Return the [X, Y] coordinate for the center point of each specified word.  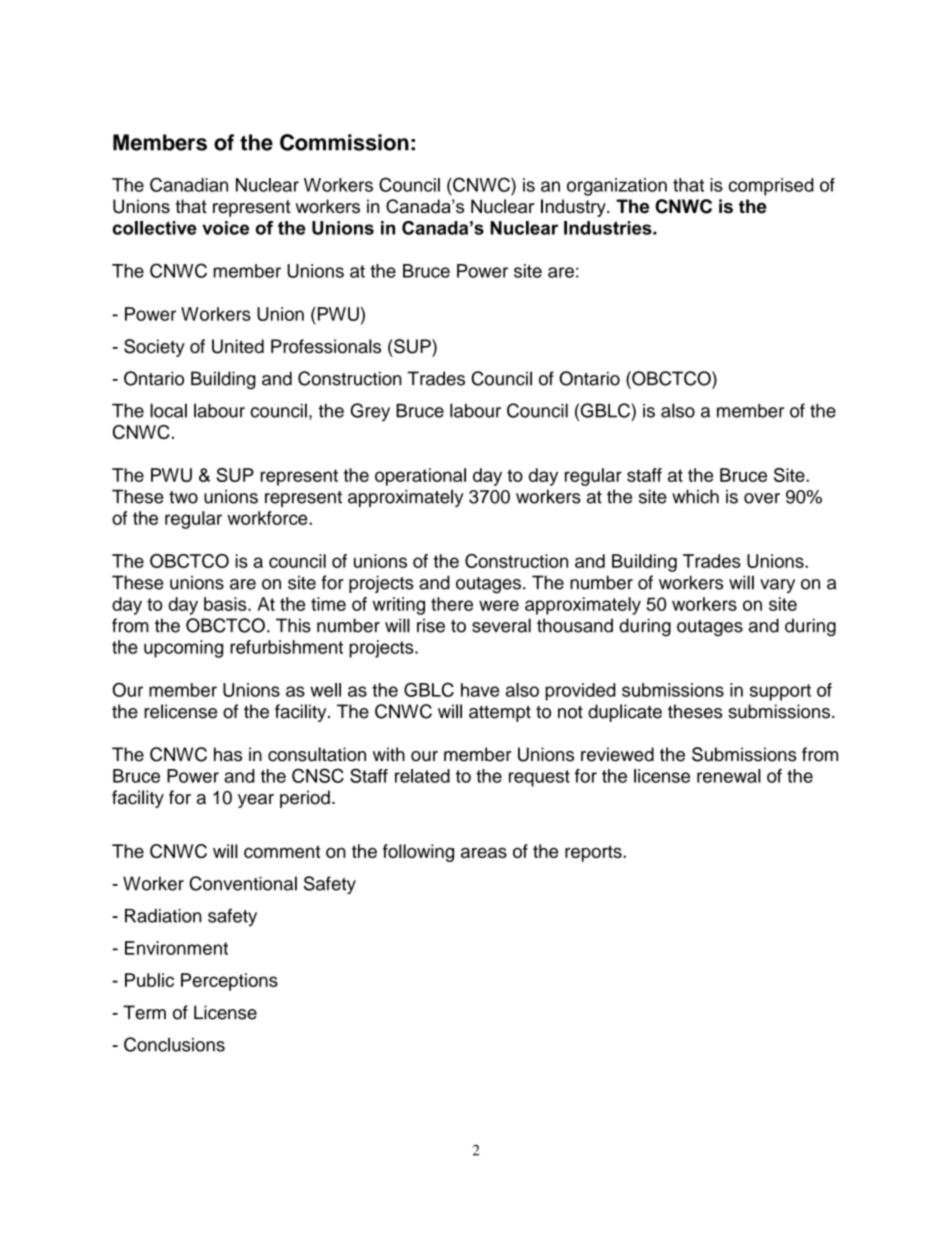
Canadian [189, 184]
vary [777, 586]
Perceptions [229, 982]
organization [617, 187]
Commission [344, 142]
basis [226, 604]
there [452, 604]
